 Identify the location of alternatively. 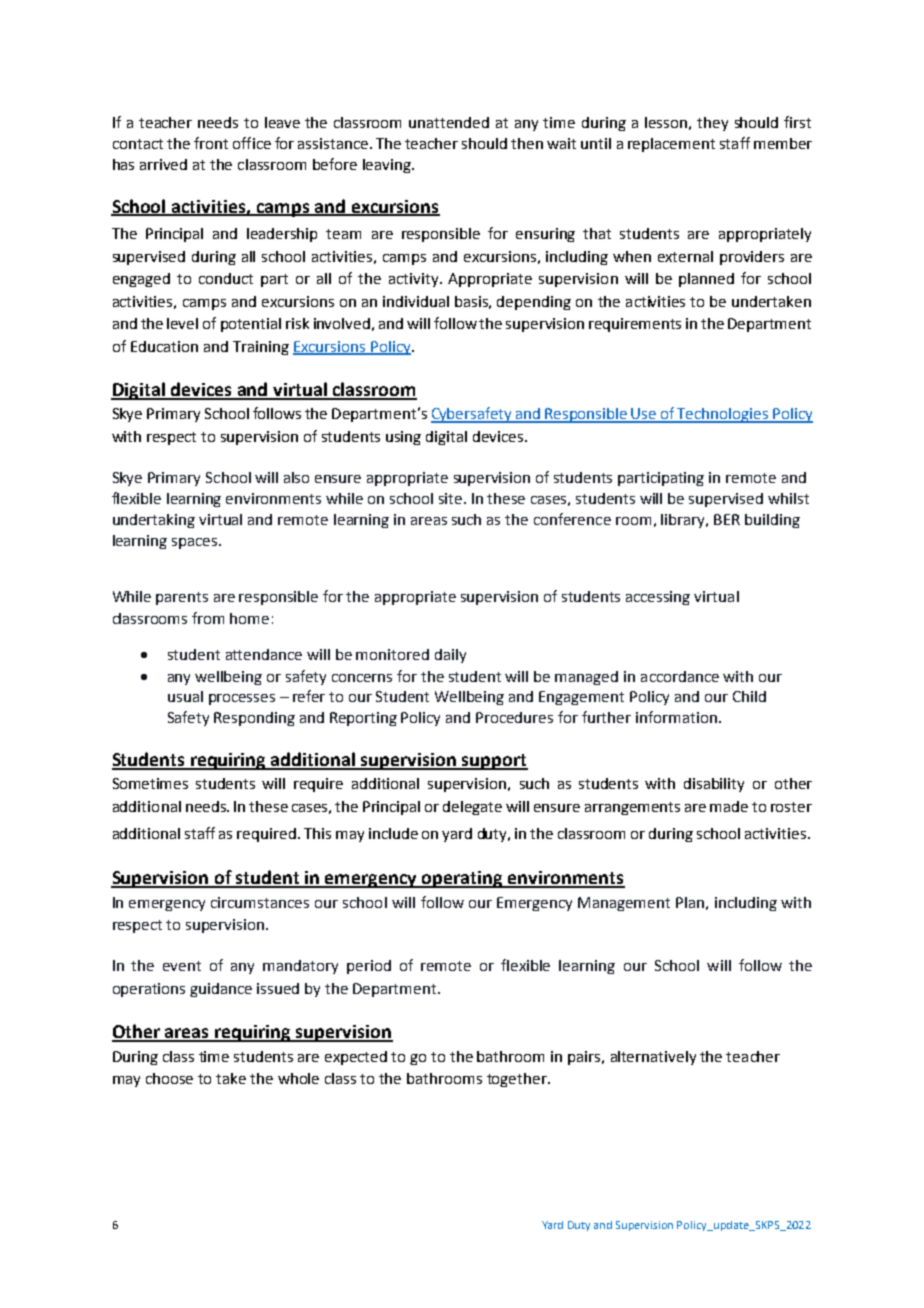
(653, 1058).
